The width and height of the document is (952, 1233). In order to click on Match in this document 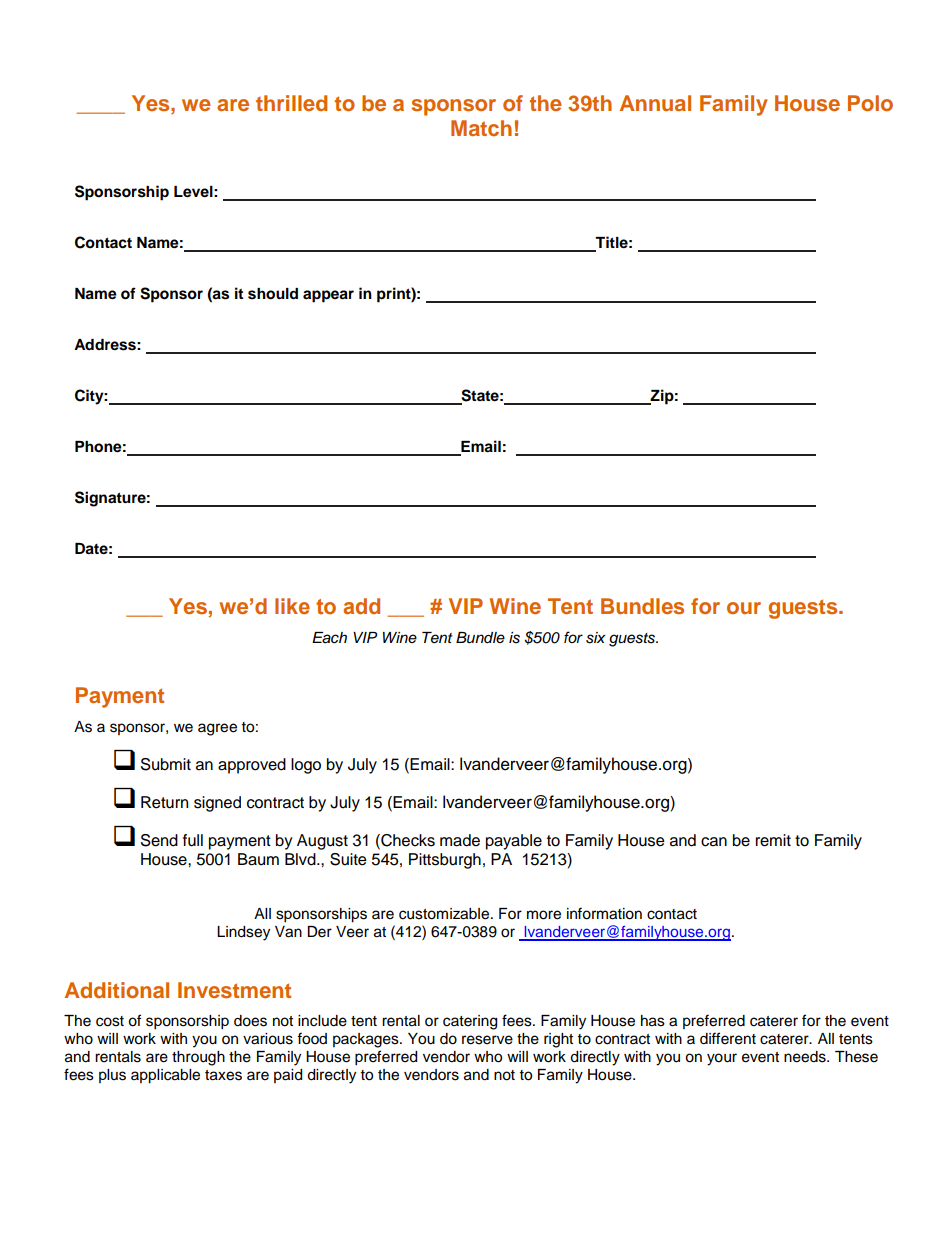, I will do `click(481, 128)`.
